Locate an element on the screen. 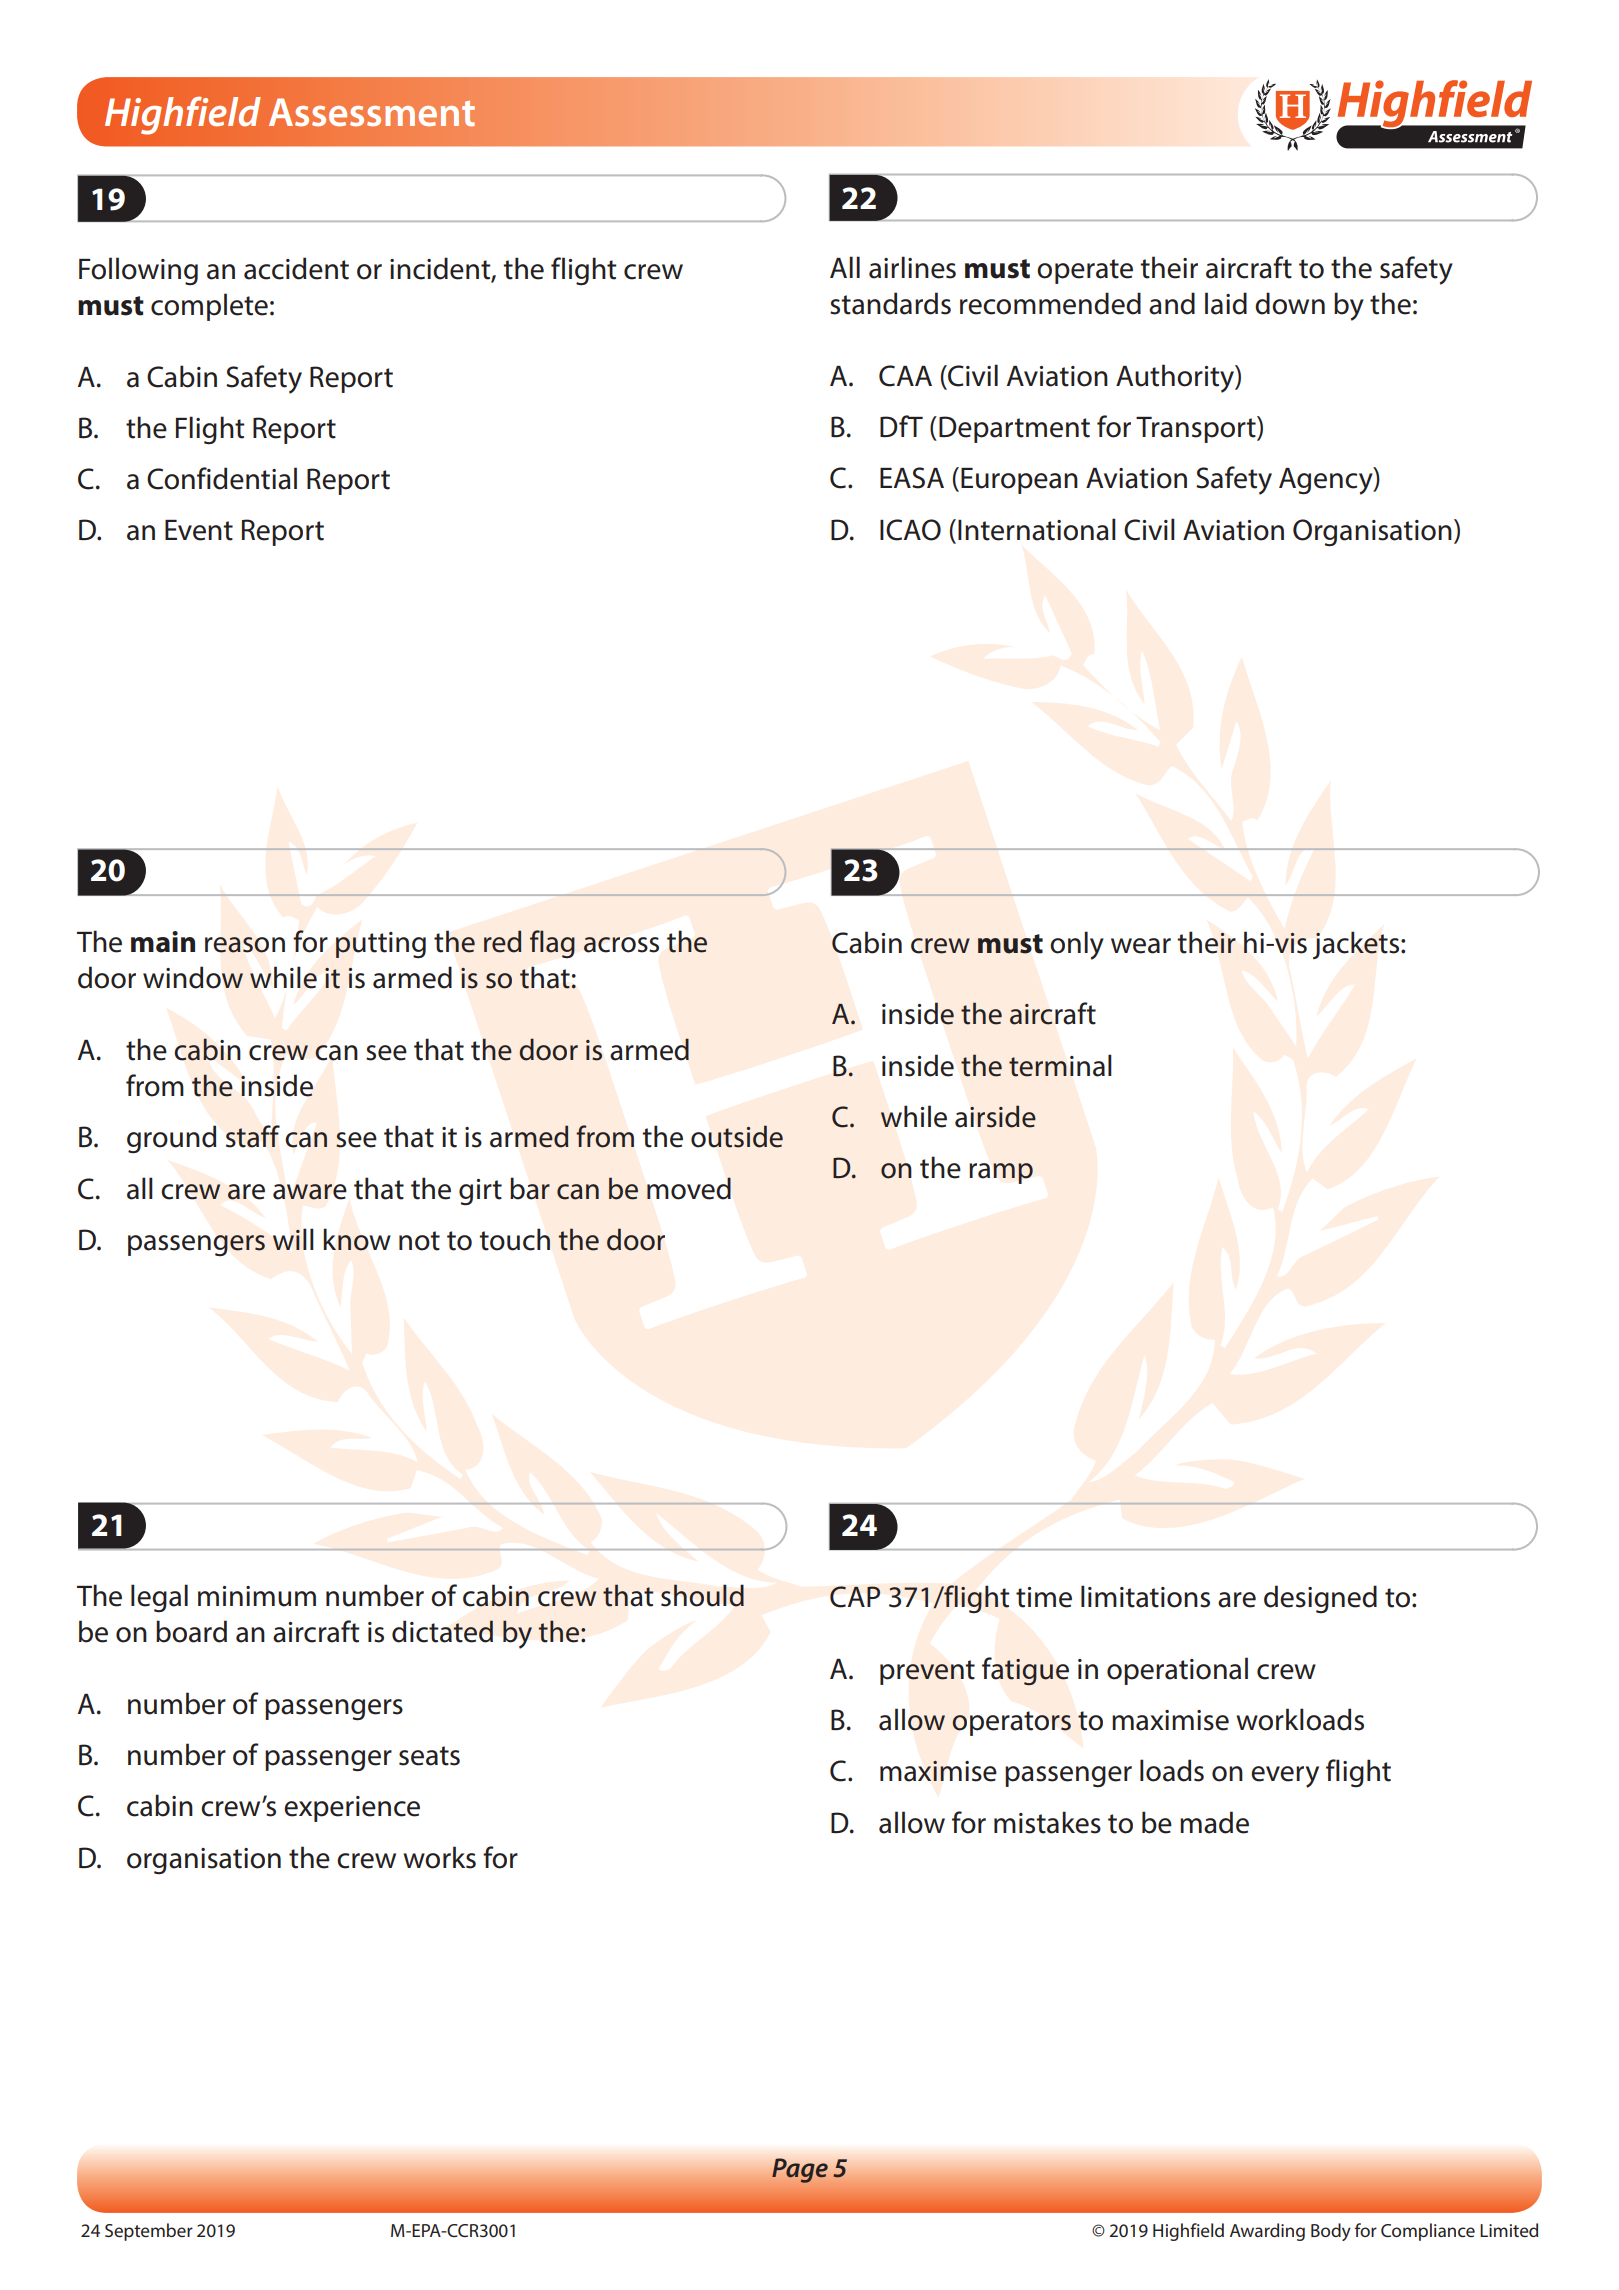  airlines is located at coordinates (912, 267).
